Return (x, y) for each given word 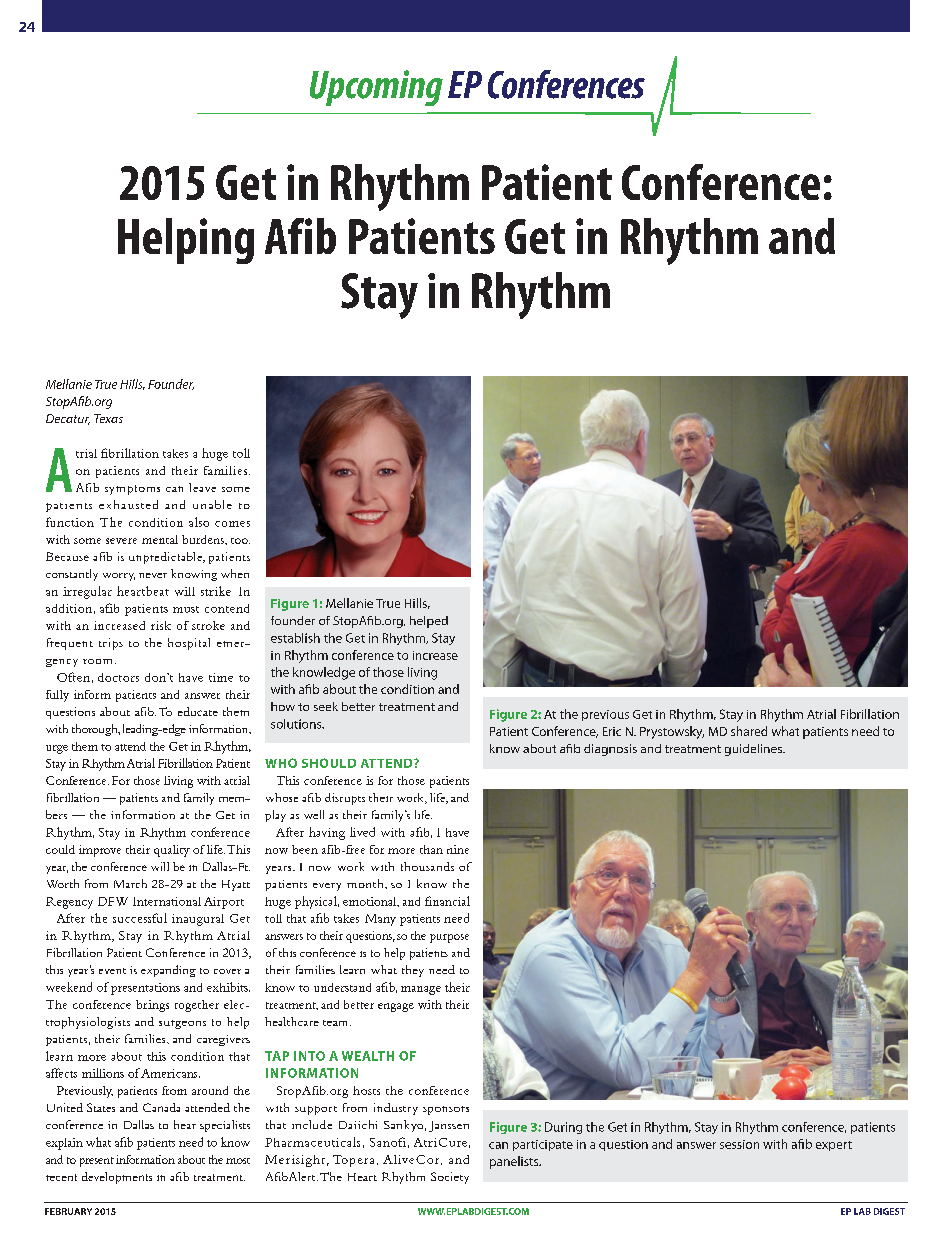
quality (172, 851)
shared (749, 731)
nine (458, 849)
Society (450, 1178)
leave (202, 487)
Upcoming (376, 88)
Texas (108, 418)
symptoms (132, 490)
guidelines (755, 750)
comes (232, 524)
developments (117, 1178)
